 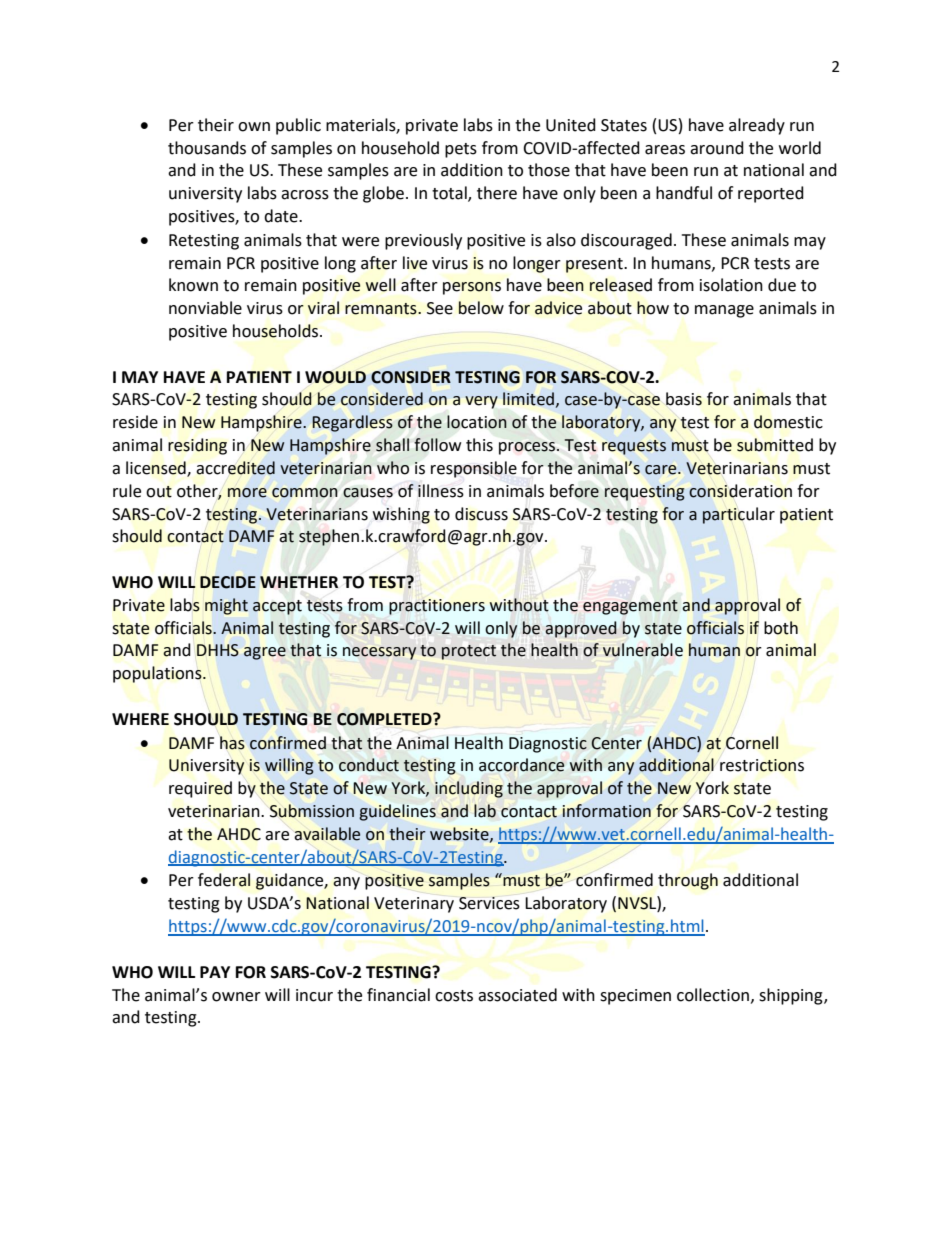 I want to click on PAY, so click(x=215, y=972).
